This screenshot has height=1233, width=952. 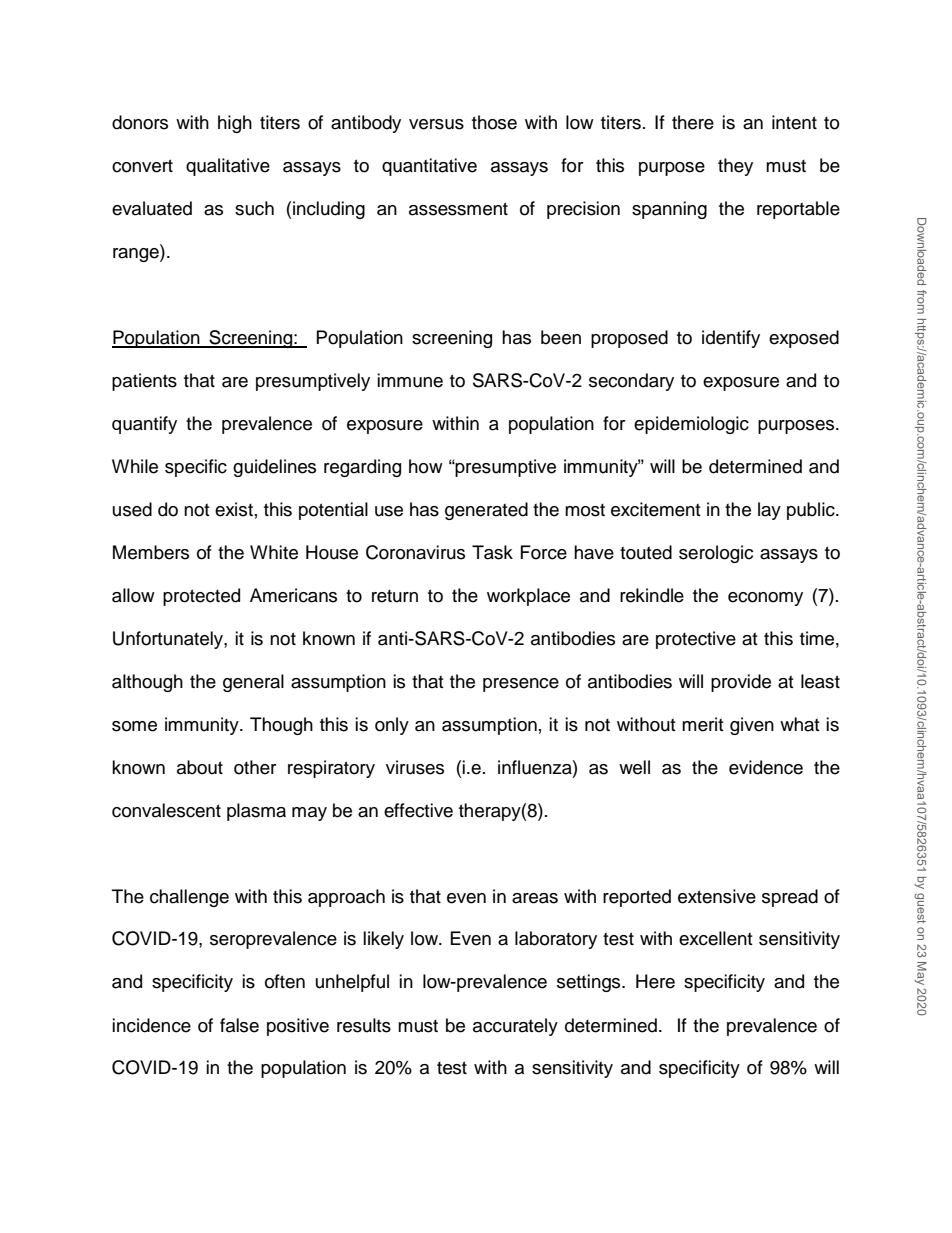 What do you see at coordinates (716, 938) in the screenshot?
I see `excellent` at bounding box center [716, 938].
